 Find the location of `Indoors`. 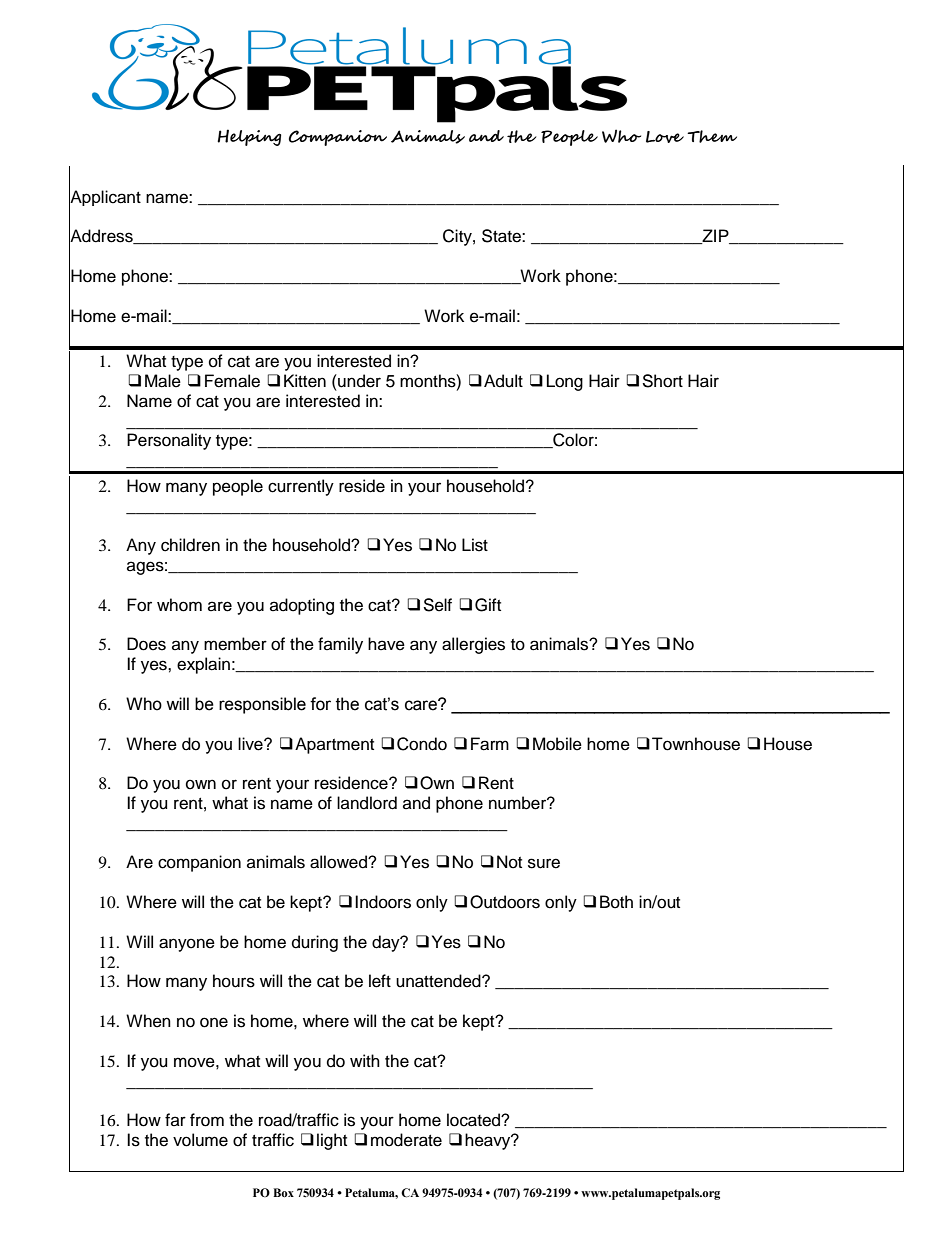

Indoors is located at coordinates (383, 902).
